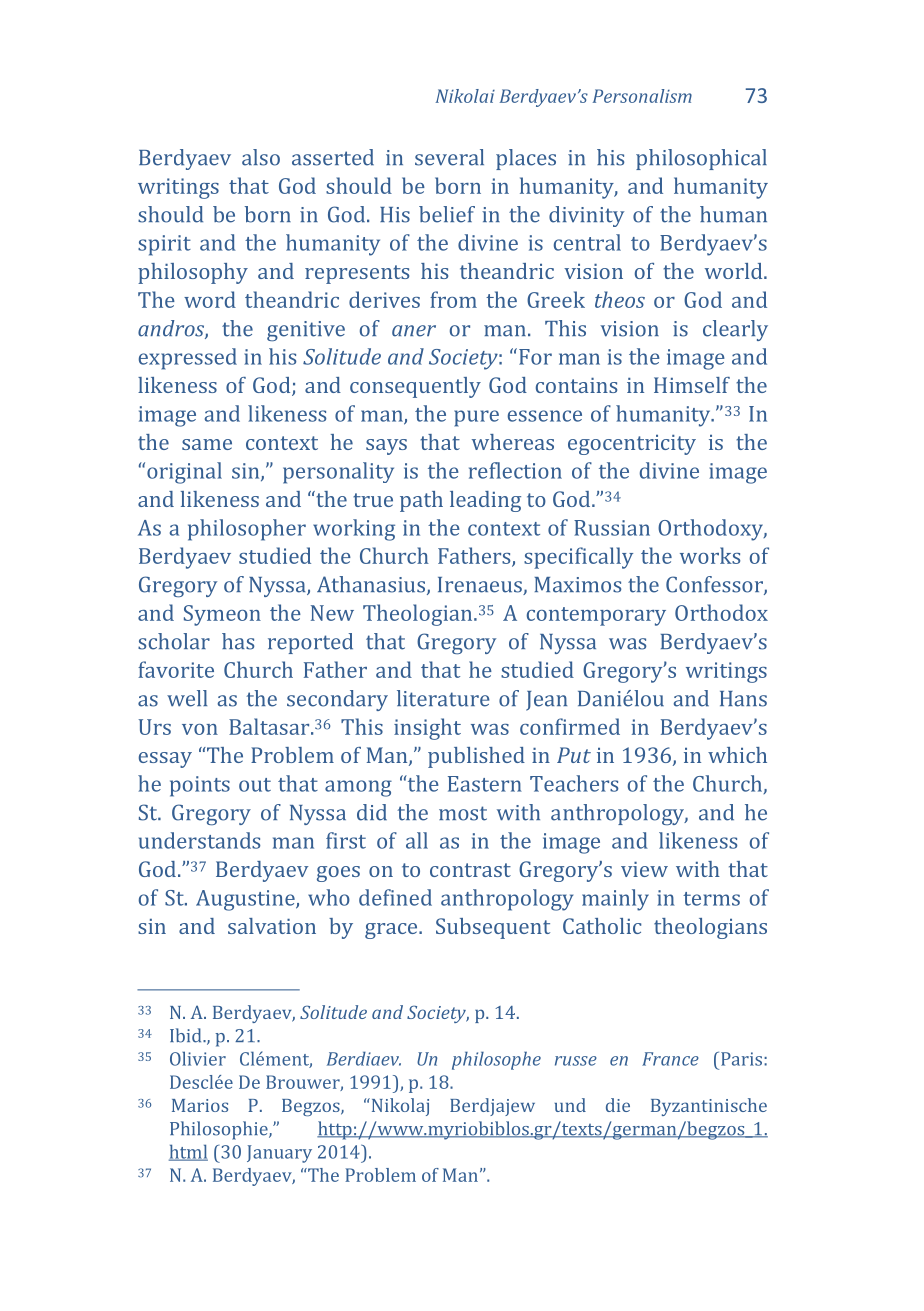 The width and height of the screenshot is (924, 1311). What do you see at coordinates (715, 585) in the screenshot?
I see `Confessor` at bounding box center [715, 585].
